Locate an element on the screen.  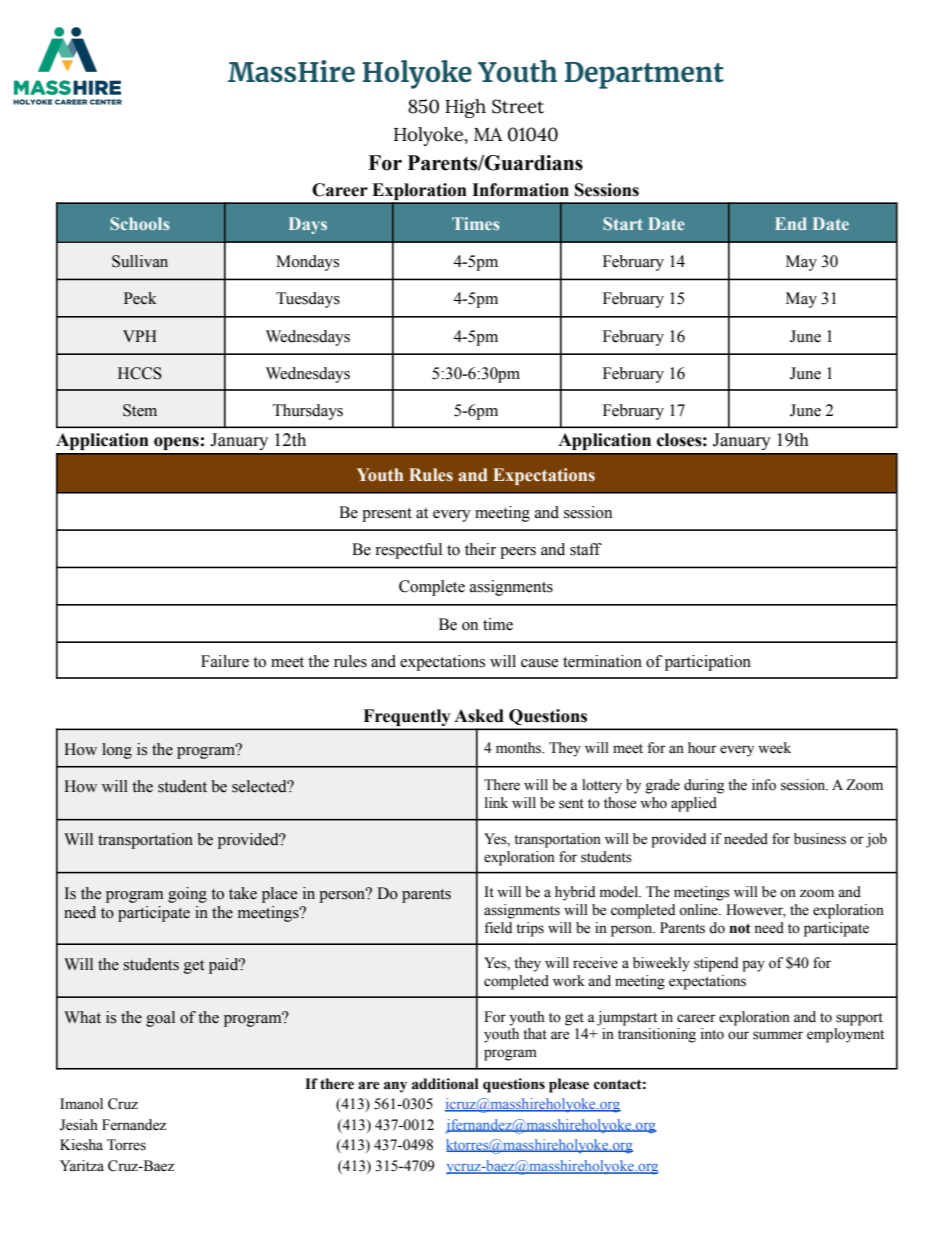
staff is located at coordinates (586, 549).
